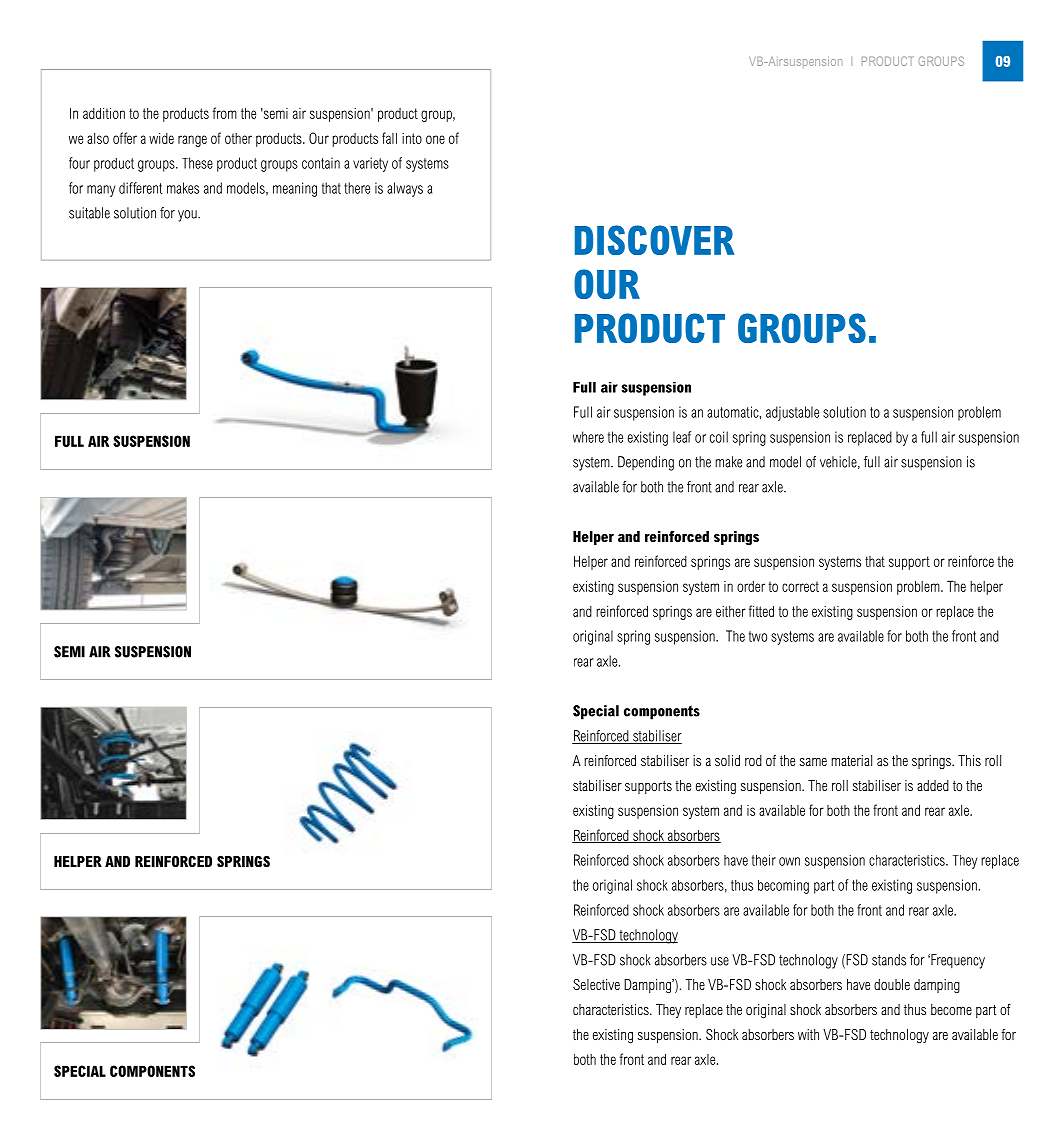 This document has width=1064, height=1140. I want to click on adjustable, so click(792, 413).
